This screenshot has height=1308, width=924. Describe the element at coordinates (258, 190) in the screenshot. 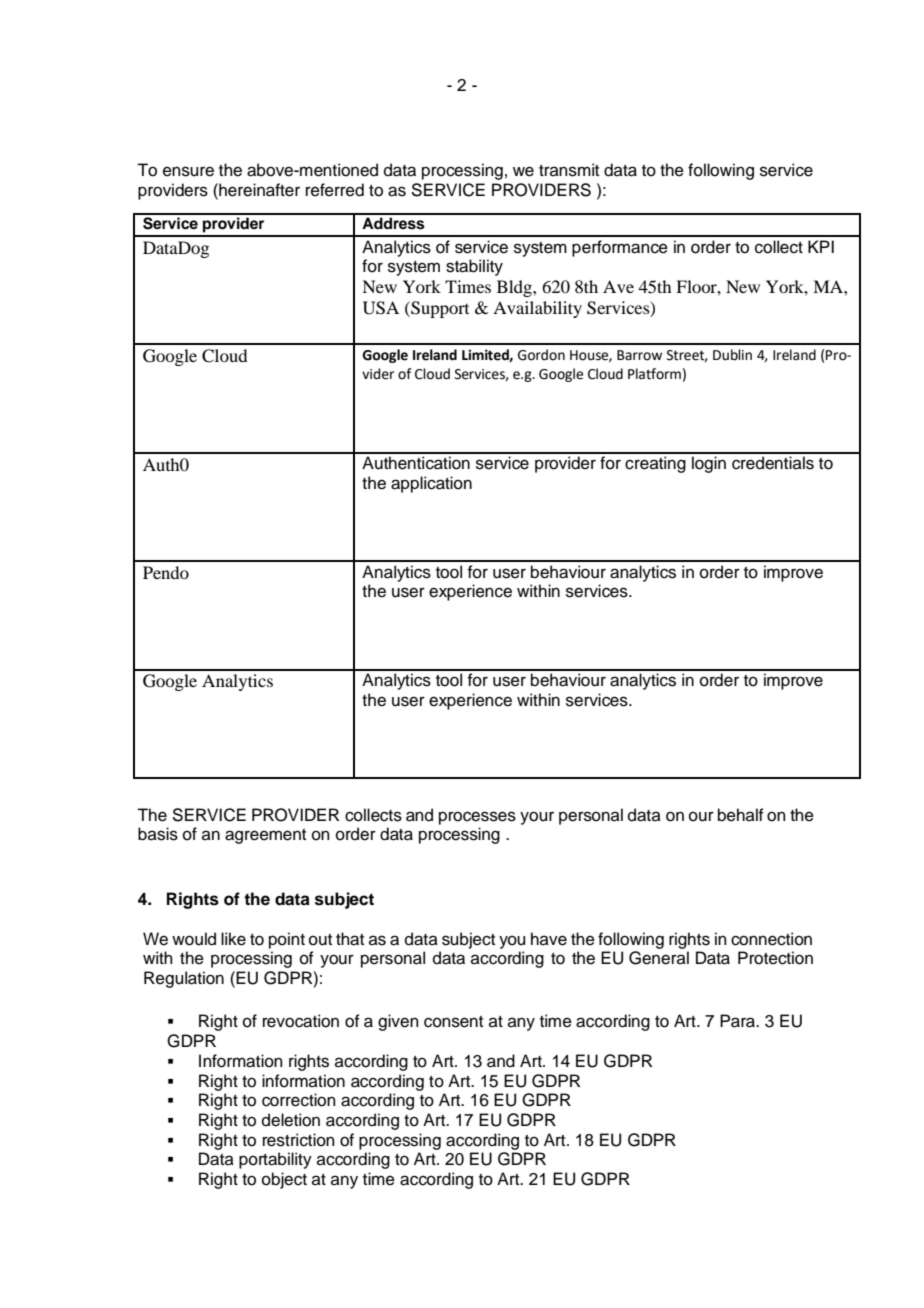

I see `hereinafter` at that location.
